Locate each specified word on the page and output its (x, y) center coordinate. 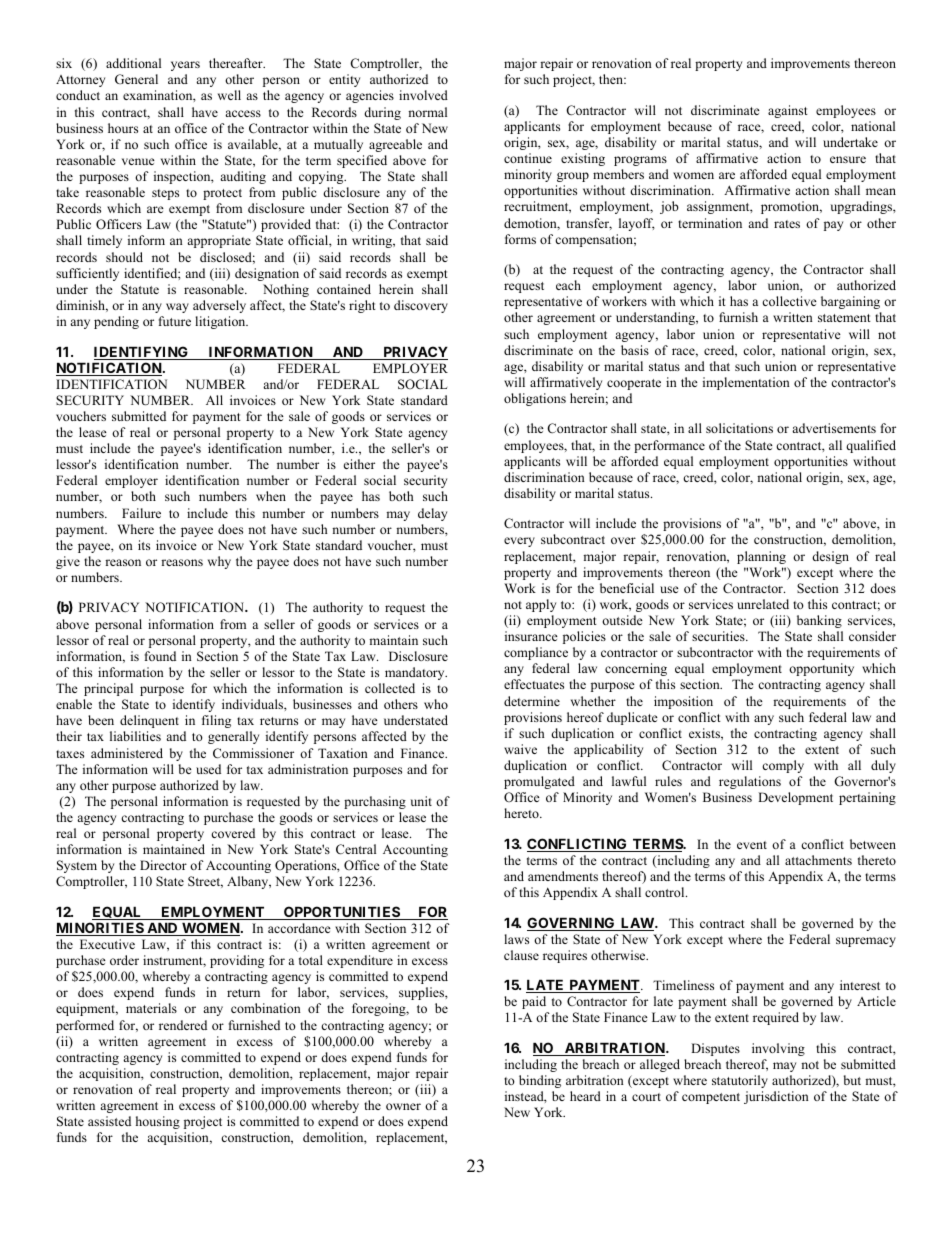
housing (158, 1122)
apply (541, 605)
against (788, 111)
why (219, 562)
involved (423, 95)
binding (540, 1081)
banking (819, 621)
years (185, 66)
